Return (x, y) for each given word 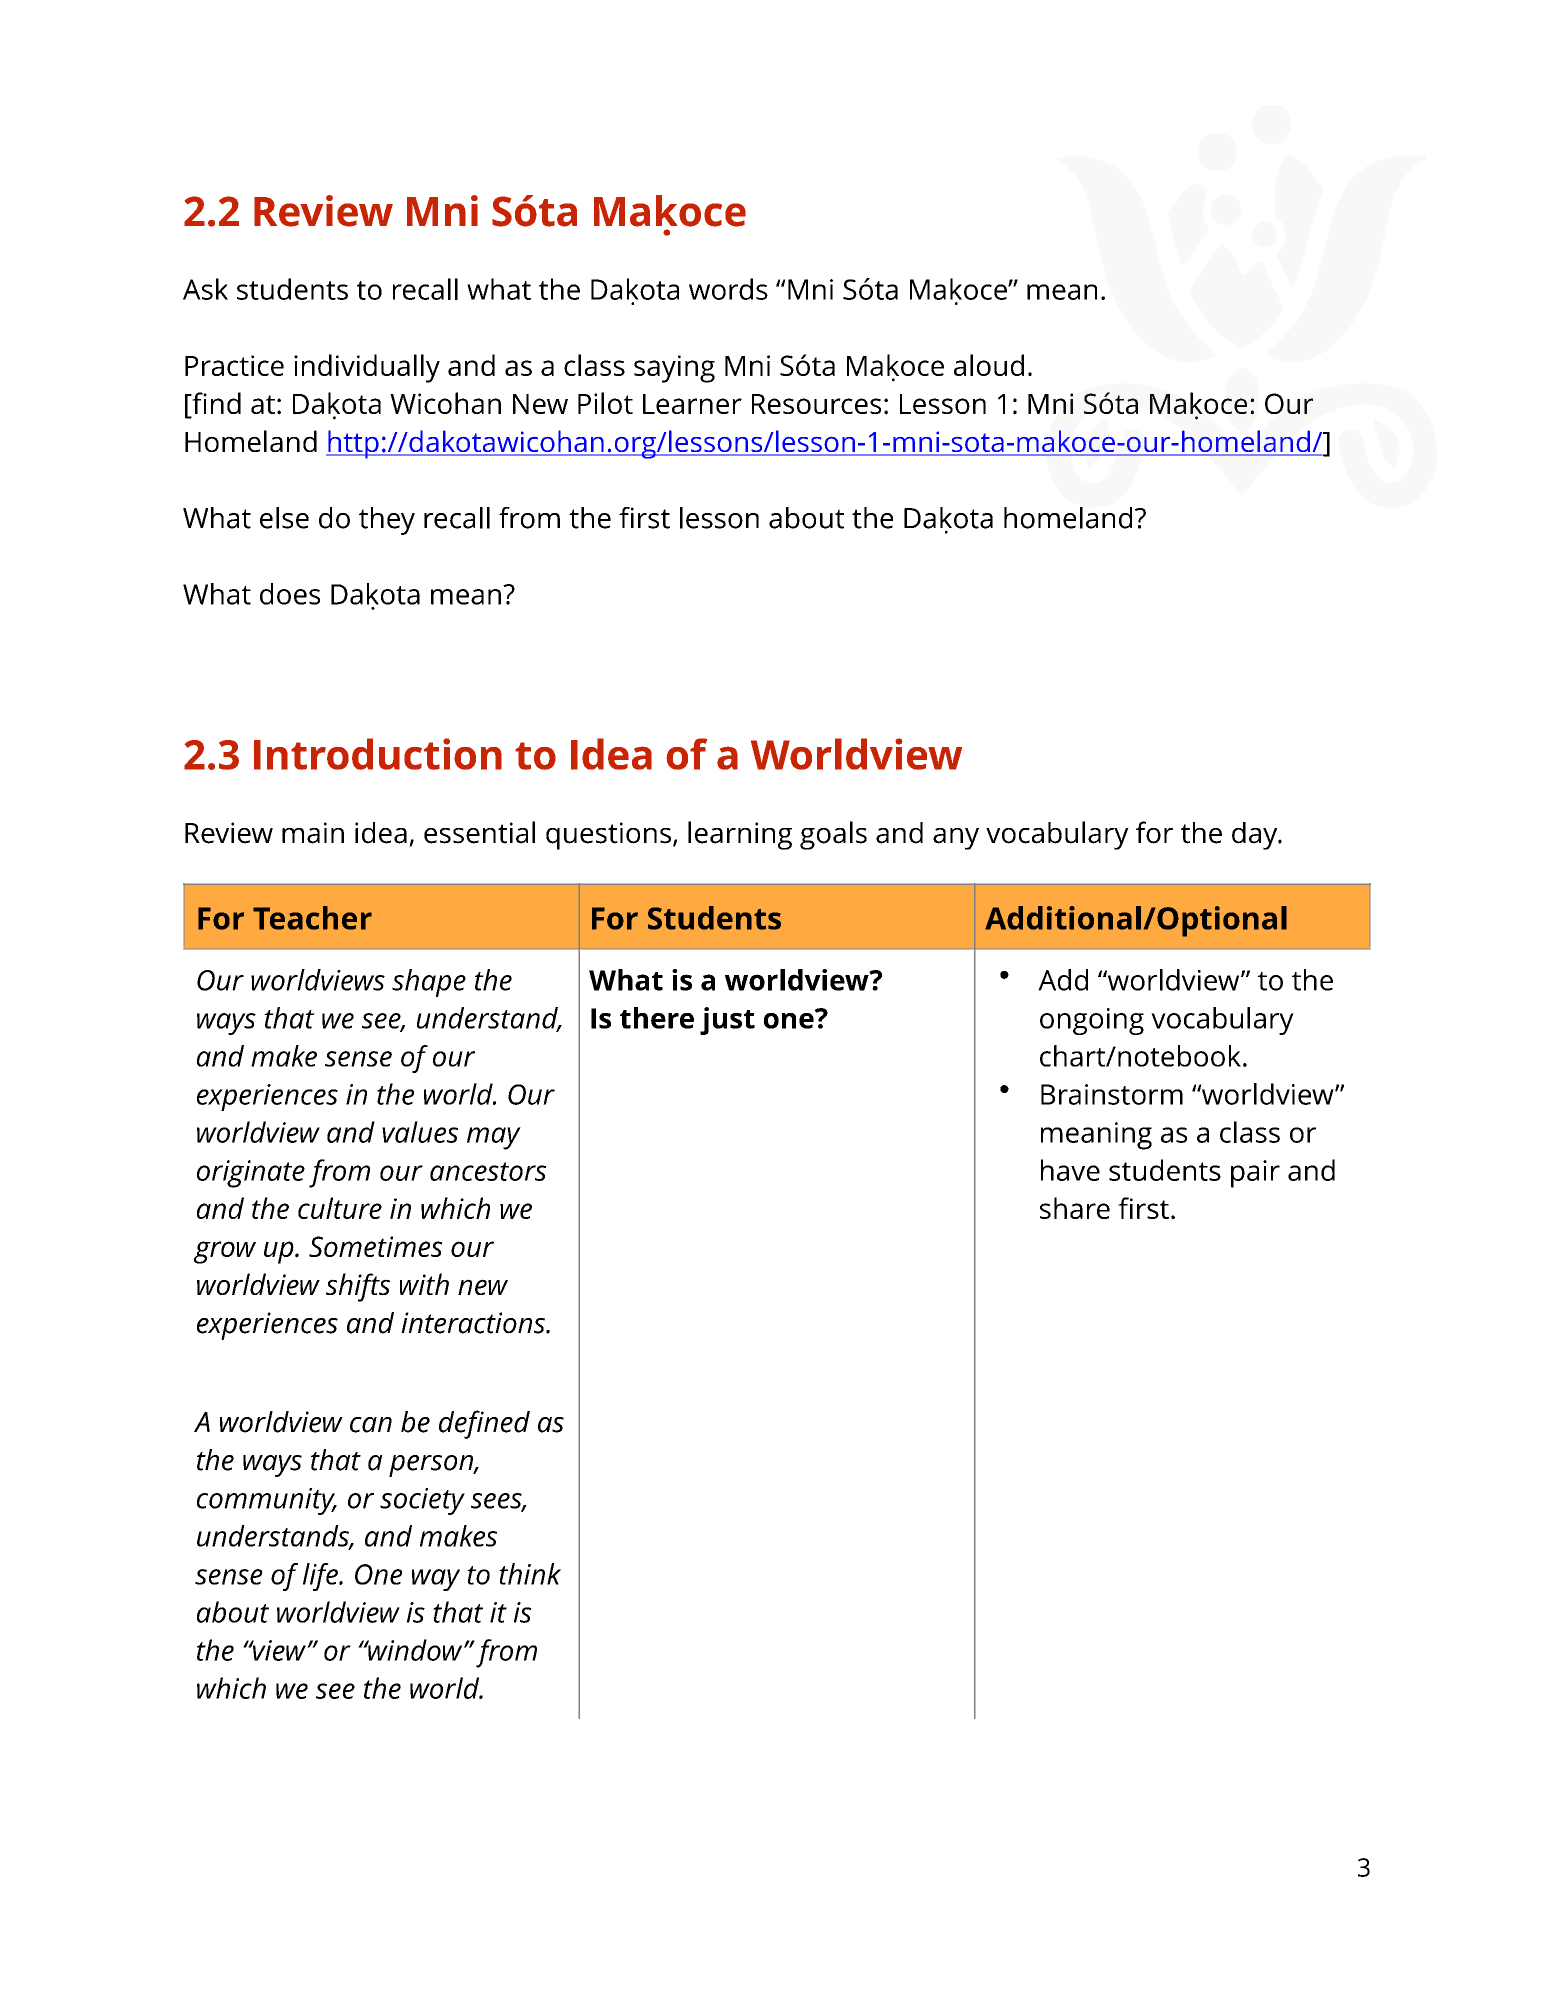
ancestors (488, 1171)
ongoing (1092, 1021)
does (290, 594)
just (727, 1021)
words (728, 289)
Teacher (312, 918)
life (321, 1577)
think (530, 1574)
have (1070, 1170)
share (1075, 1208)
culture (340, 1208)
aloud (989, 365)
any (956, 839)
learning (740, 835)
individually (367, 368)
